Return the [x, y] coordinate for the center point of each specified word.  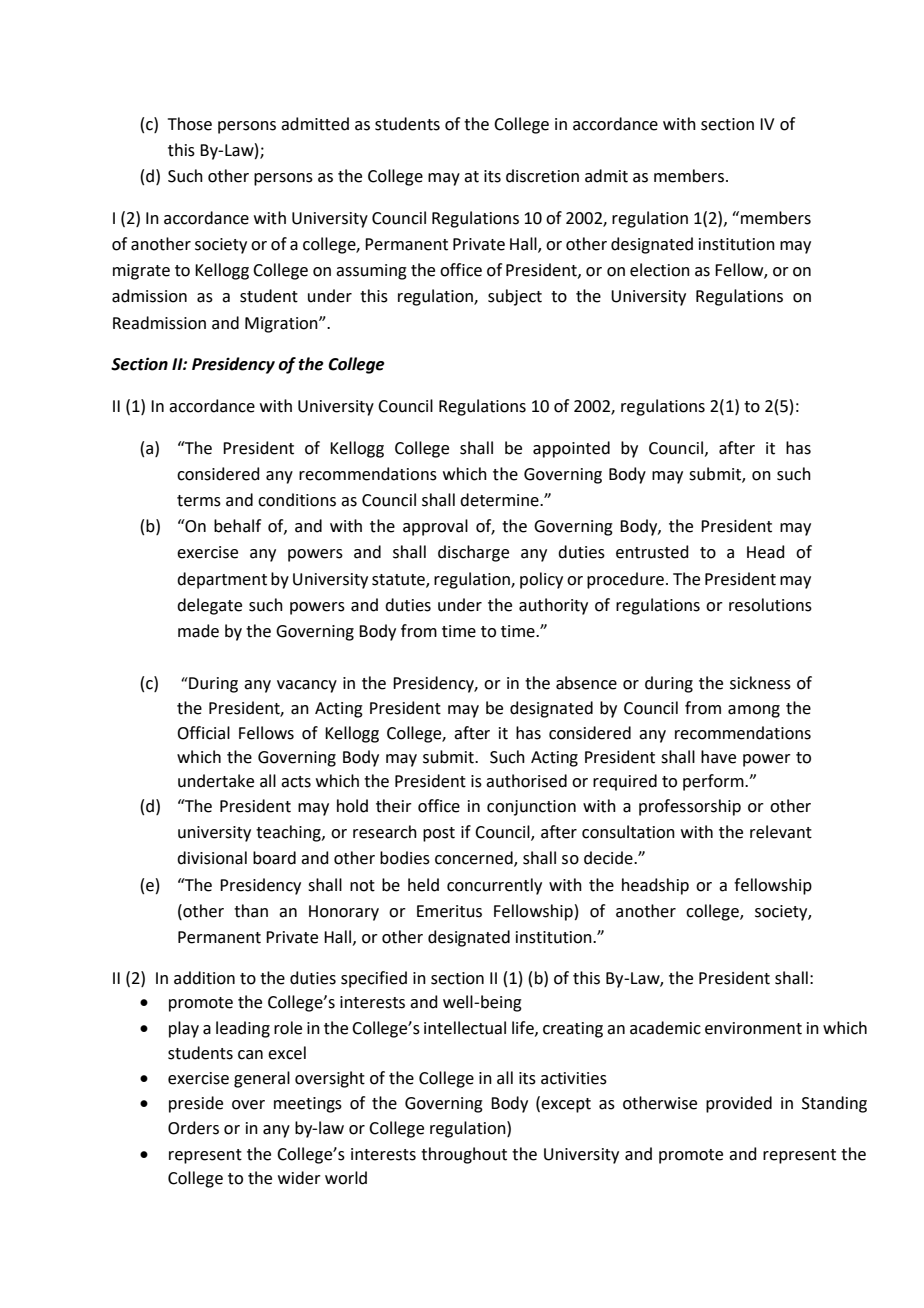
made [198, 631]
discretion [542, 176]
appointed [571, 449]
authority [553, 606]
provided [739, 1104]
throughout [464, 1155]
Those [190, 124]
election [660, 270]
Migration [282, 325]
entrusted [652, 552]
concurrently [494, 886]
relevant [781, 832]
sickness [760, 683]
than [251, 911]
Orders [193, 1128]
